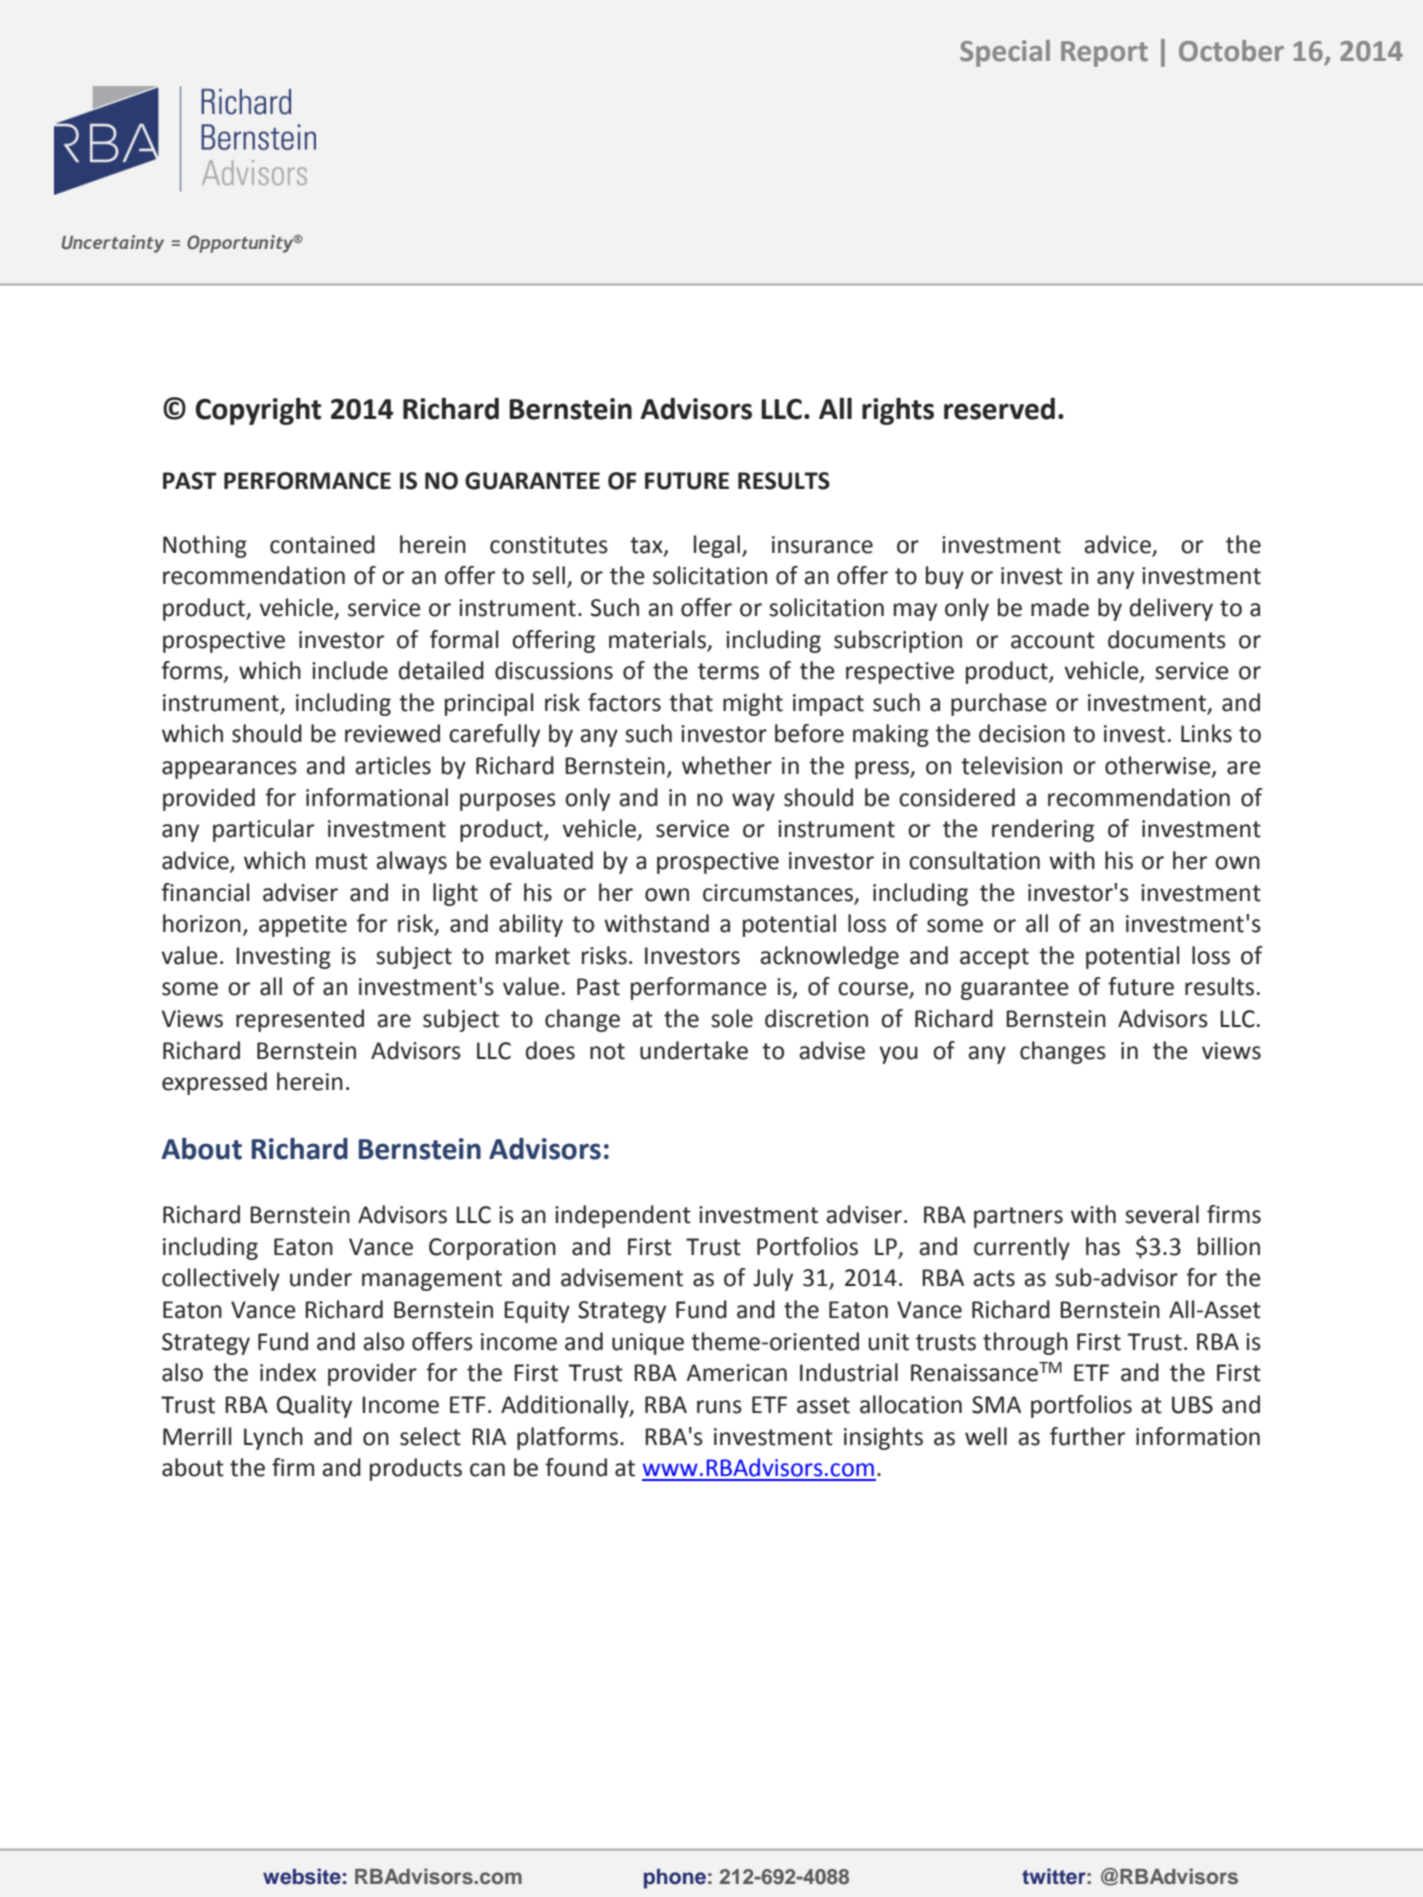  I want to click on further, so click(1087, 1436).
